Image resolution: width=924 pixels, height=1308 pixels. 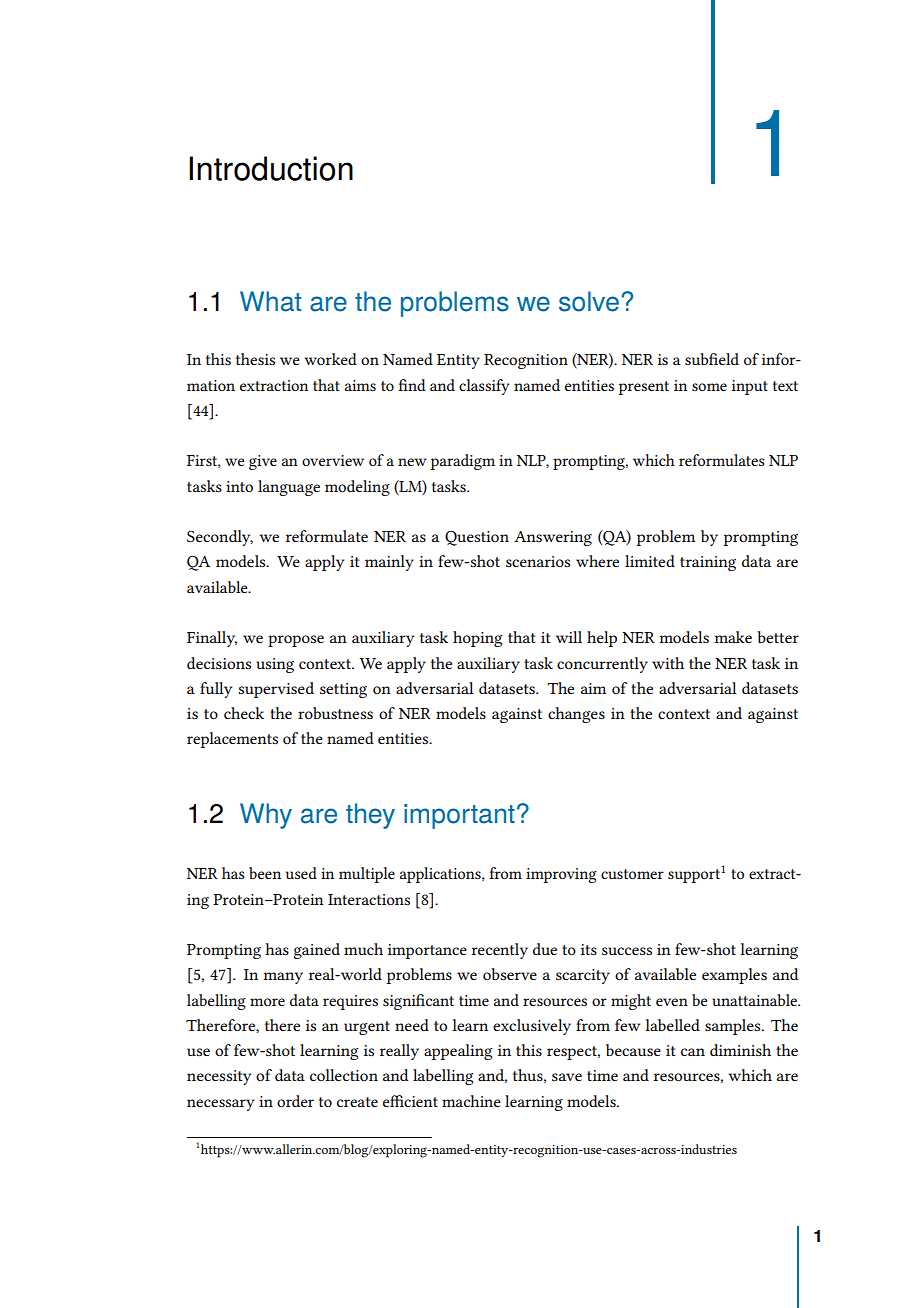 I want to click on hoping, so click(x=478, y=639).
